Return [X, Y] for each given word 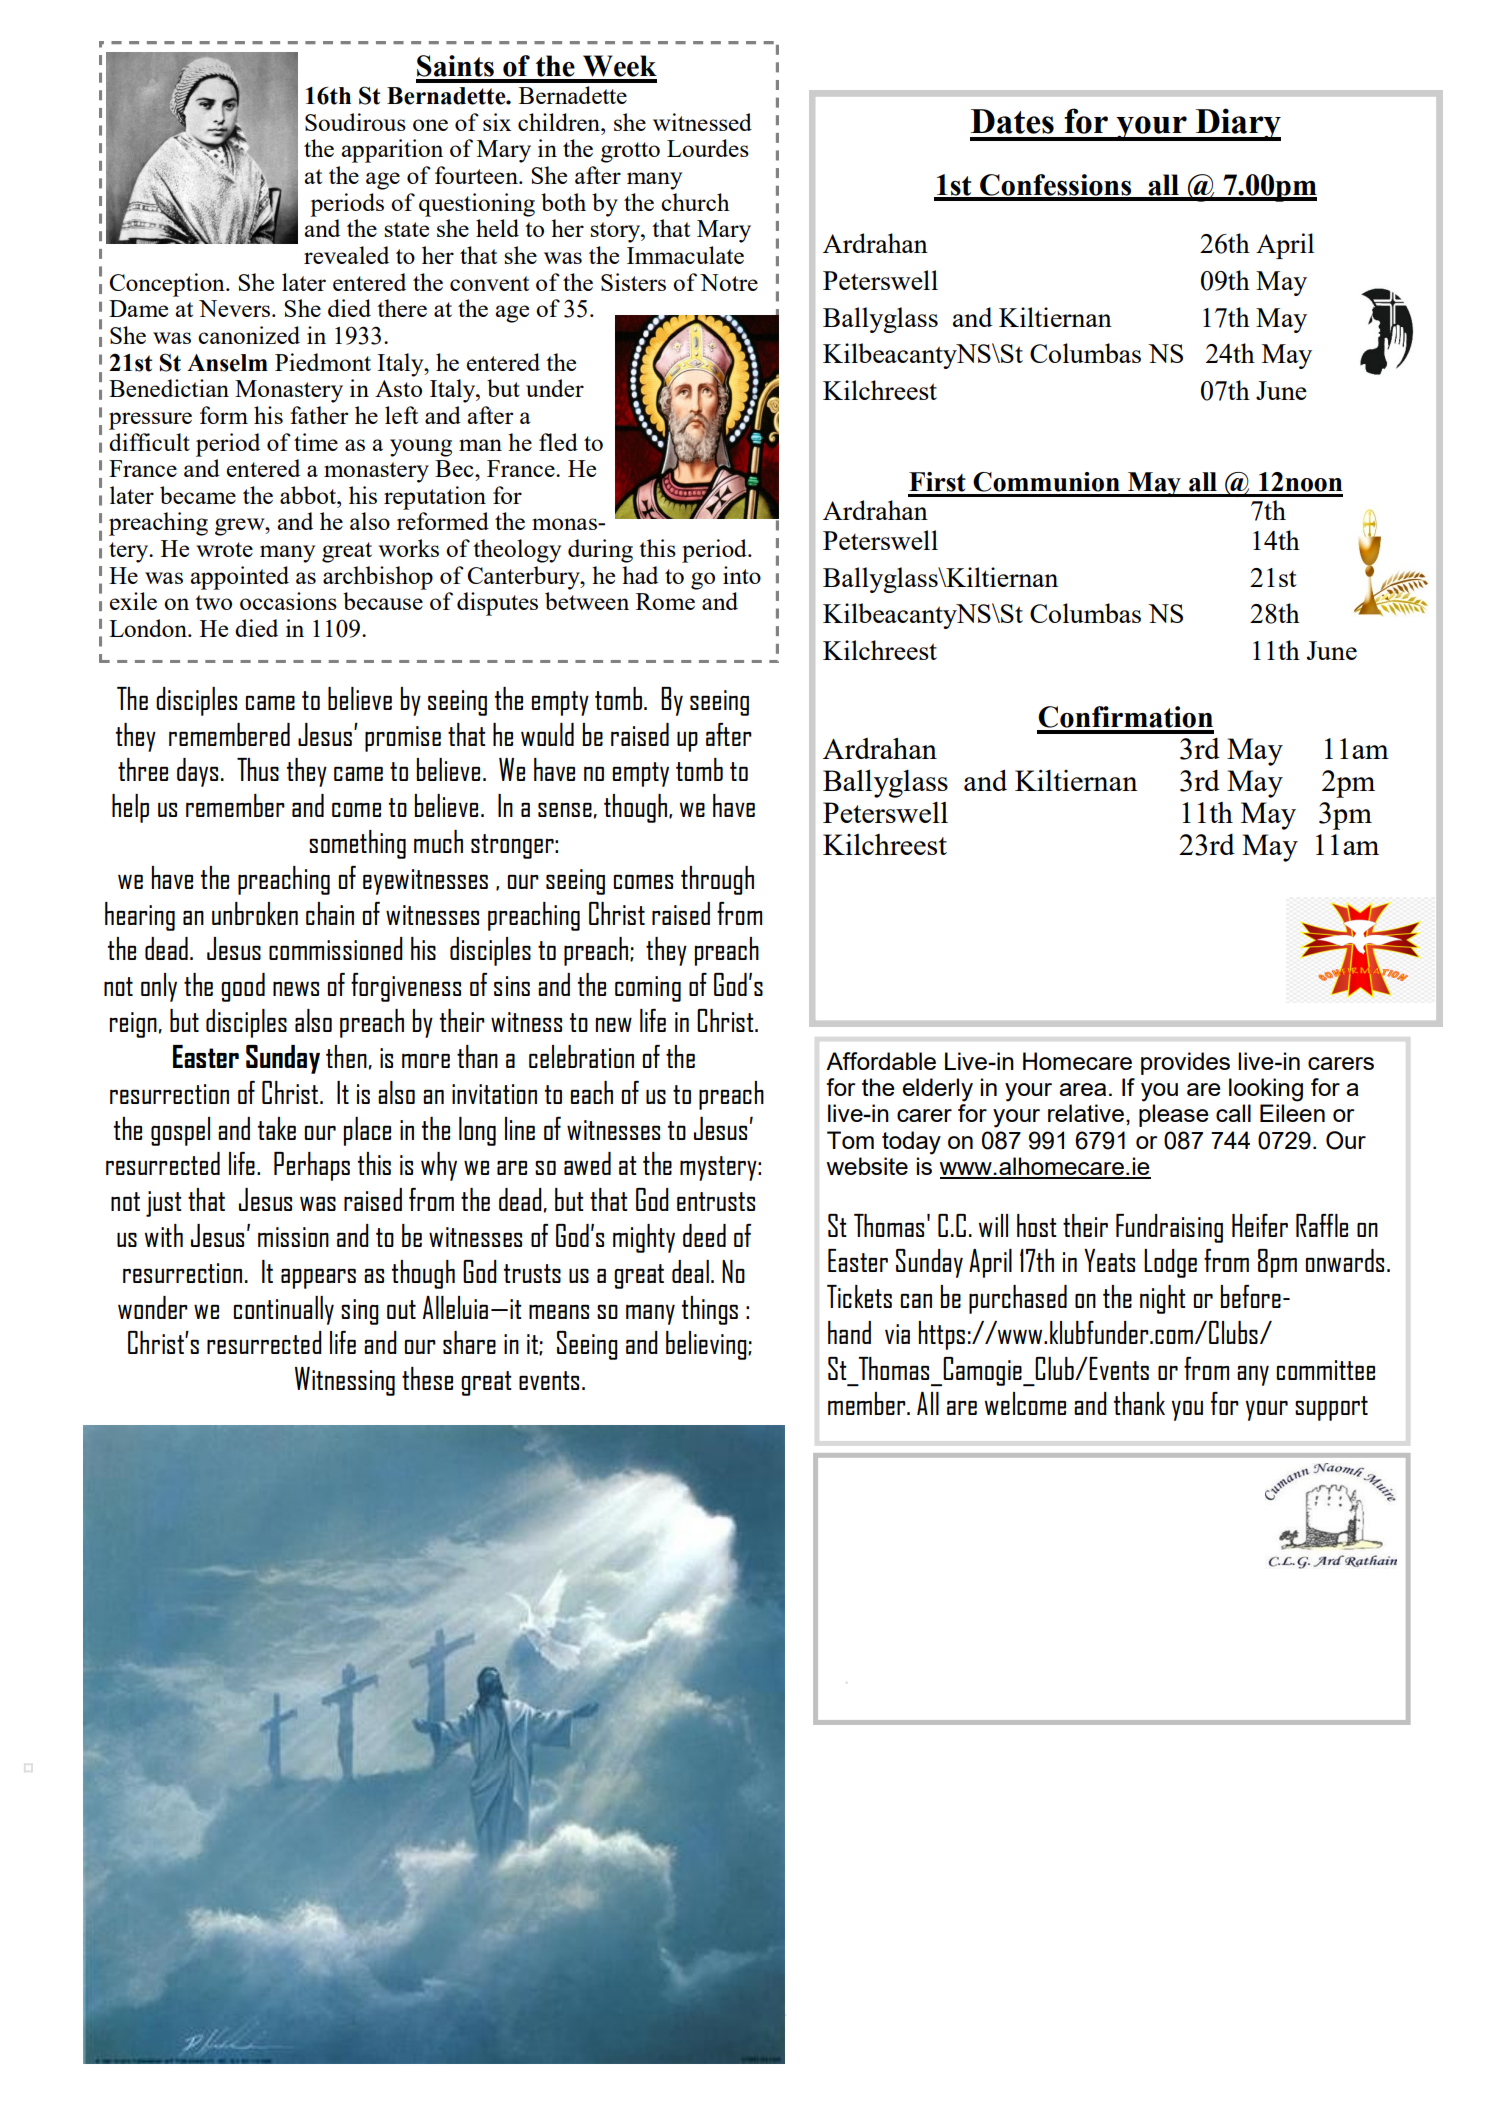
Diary [1237, 124]
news [296, 989]
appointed [239, 578]
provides [1185, 1063]
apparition [392, 151]
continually [284, 1310]
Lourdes [708, 148]
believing [707, 1345]
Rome [665, 601]
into [742, 575]
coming [648, 989]
